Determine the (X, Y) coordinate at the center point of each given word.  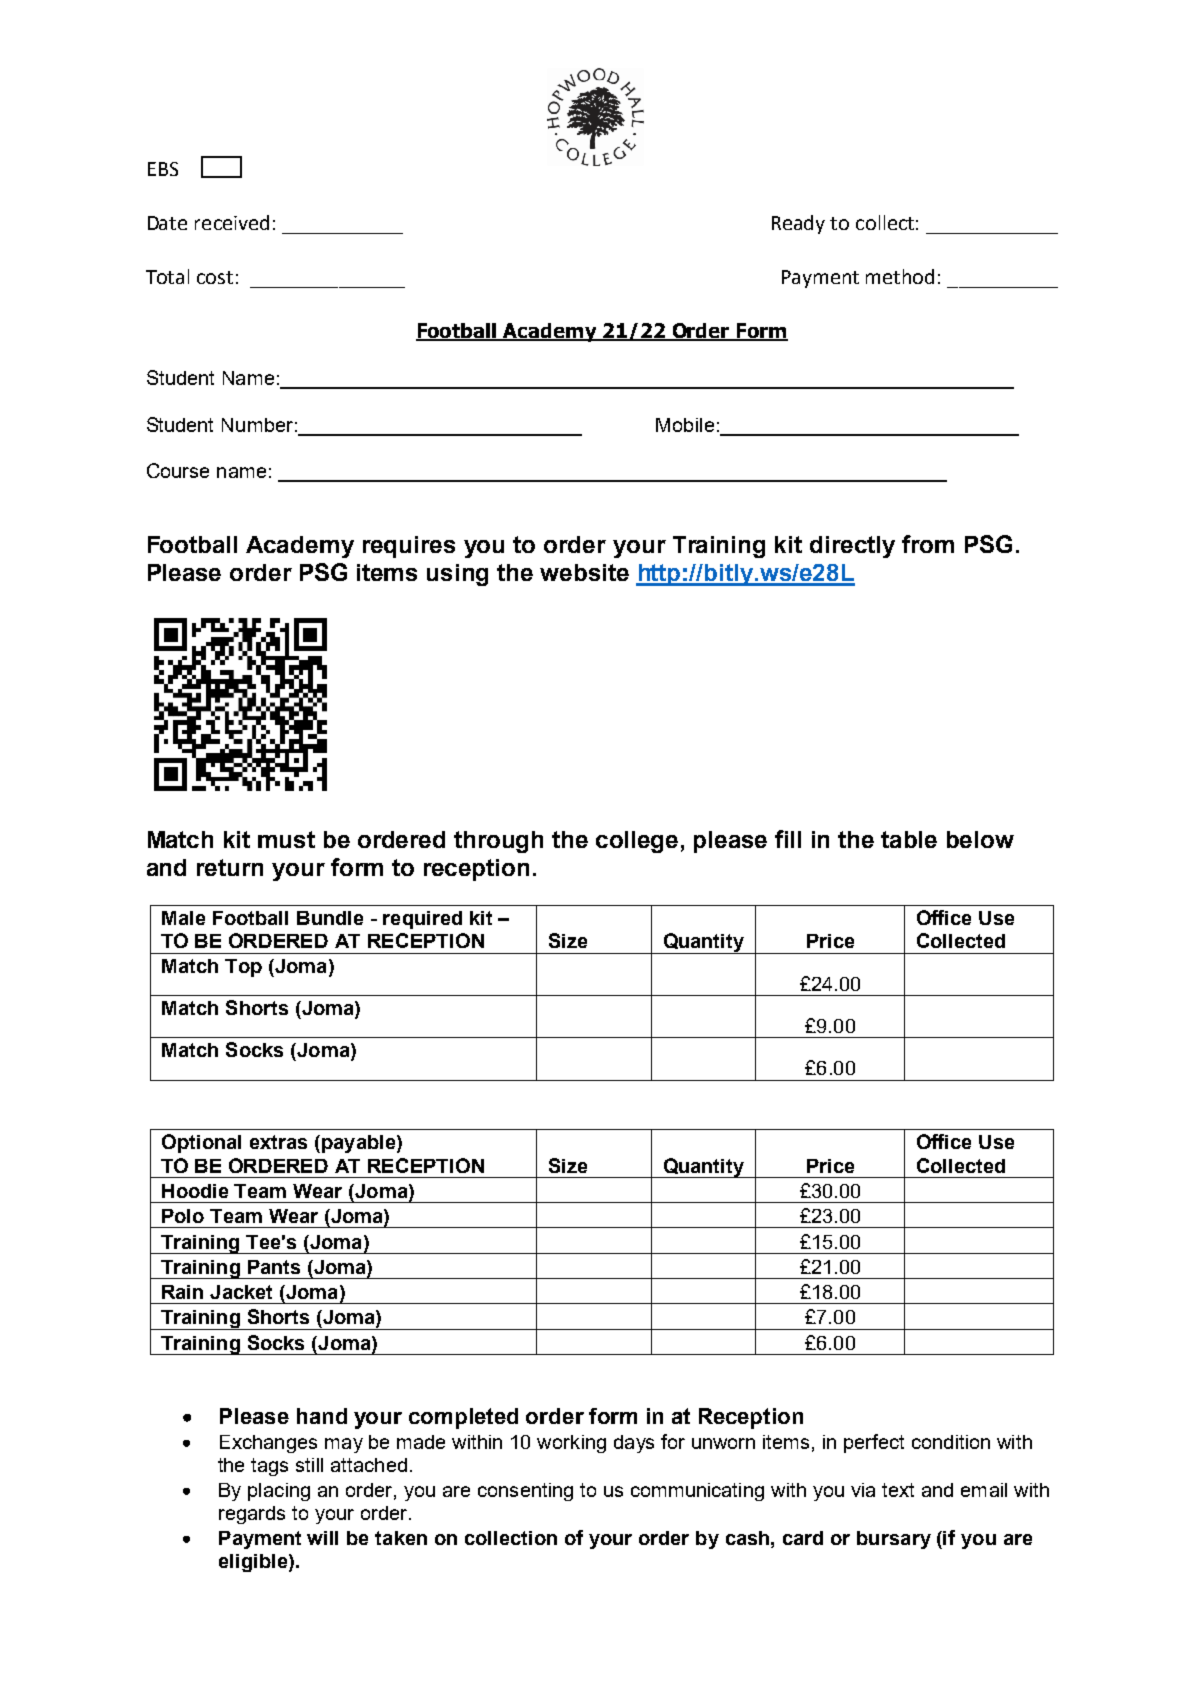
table (909, 839)
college (637, 842)
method (900, 276)
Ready (798, 224)
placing (279, 1492)
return (230, 867)
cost (215, 277)
